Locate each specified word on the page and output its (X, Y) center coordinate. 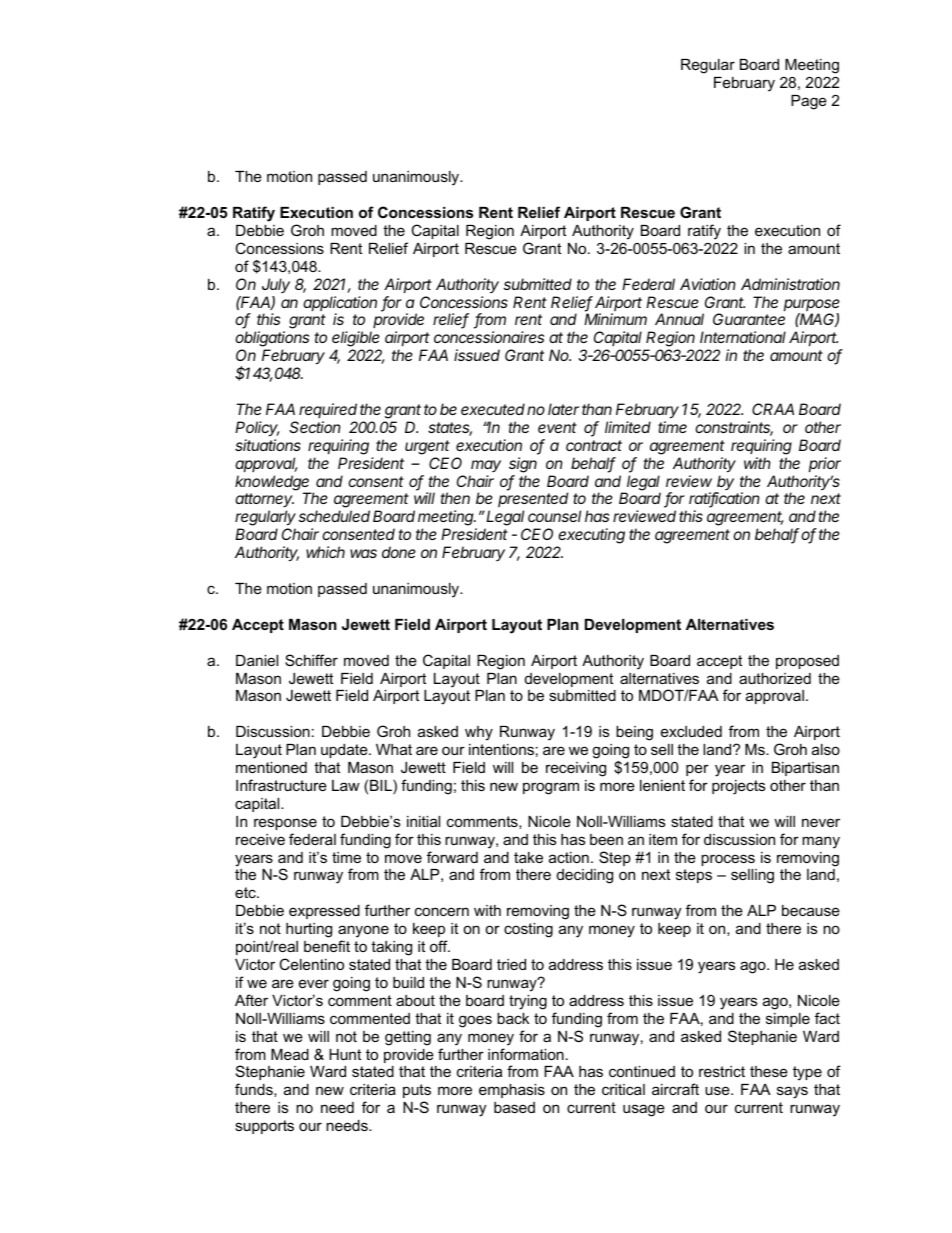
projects (738, 787)
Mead (290, 1054)
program (551, 788)
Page (809, 102)
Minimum (615, 319)
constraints (734, 428)
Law (346, 785)
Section (315, 427)
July (276, 285)
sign (523, 465)
